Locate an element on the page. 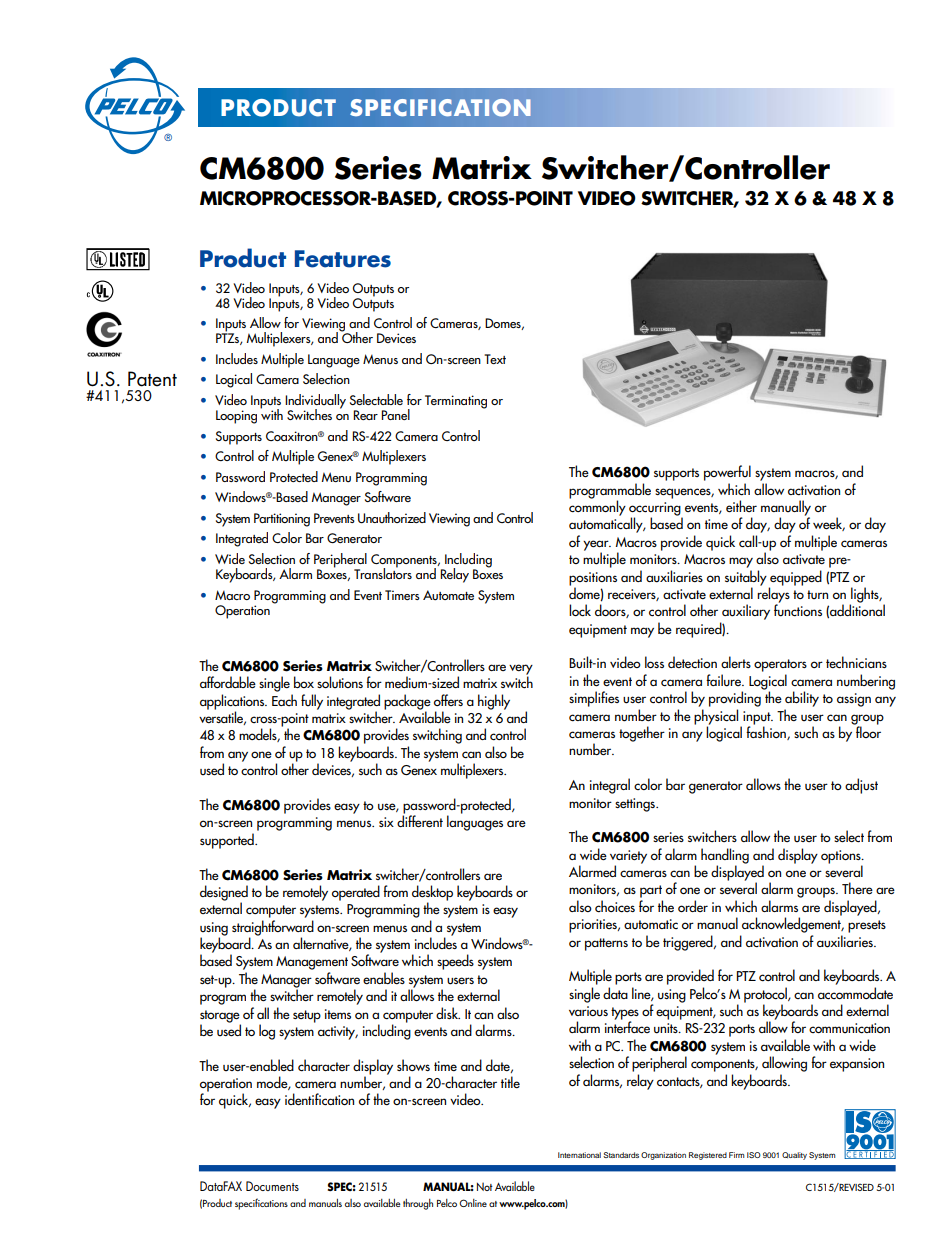  Not is located at coordinates (485, 1186).
